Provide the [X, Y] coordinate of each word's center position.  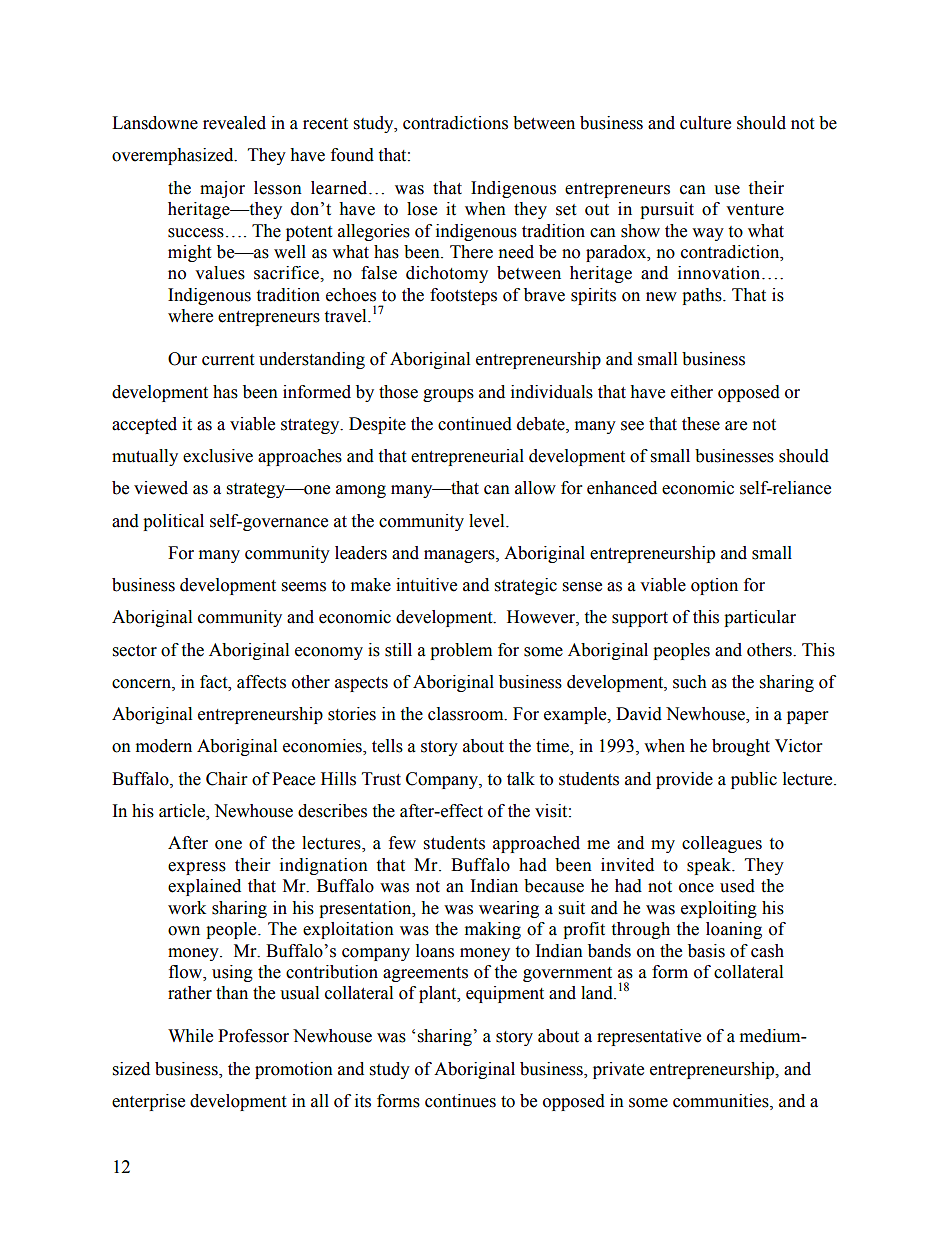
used [737, 886]
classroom [467, 714]
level [488, 521]
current [228, 360]
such [690, 682]
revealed [234, 123]
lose [422, 209]
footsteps [463, 296]
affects [261, 682]
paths [703, 296]
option [714, 586]
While [190, 1036]
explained [204, 887]
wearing [509, 909]
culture [705, 123]
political [173, 522]
